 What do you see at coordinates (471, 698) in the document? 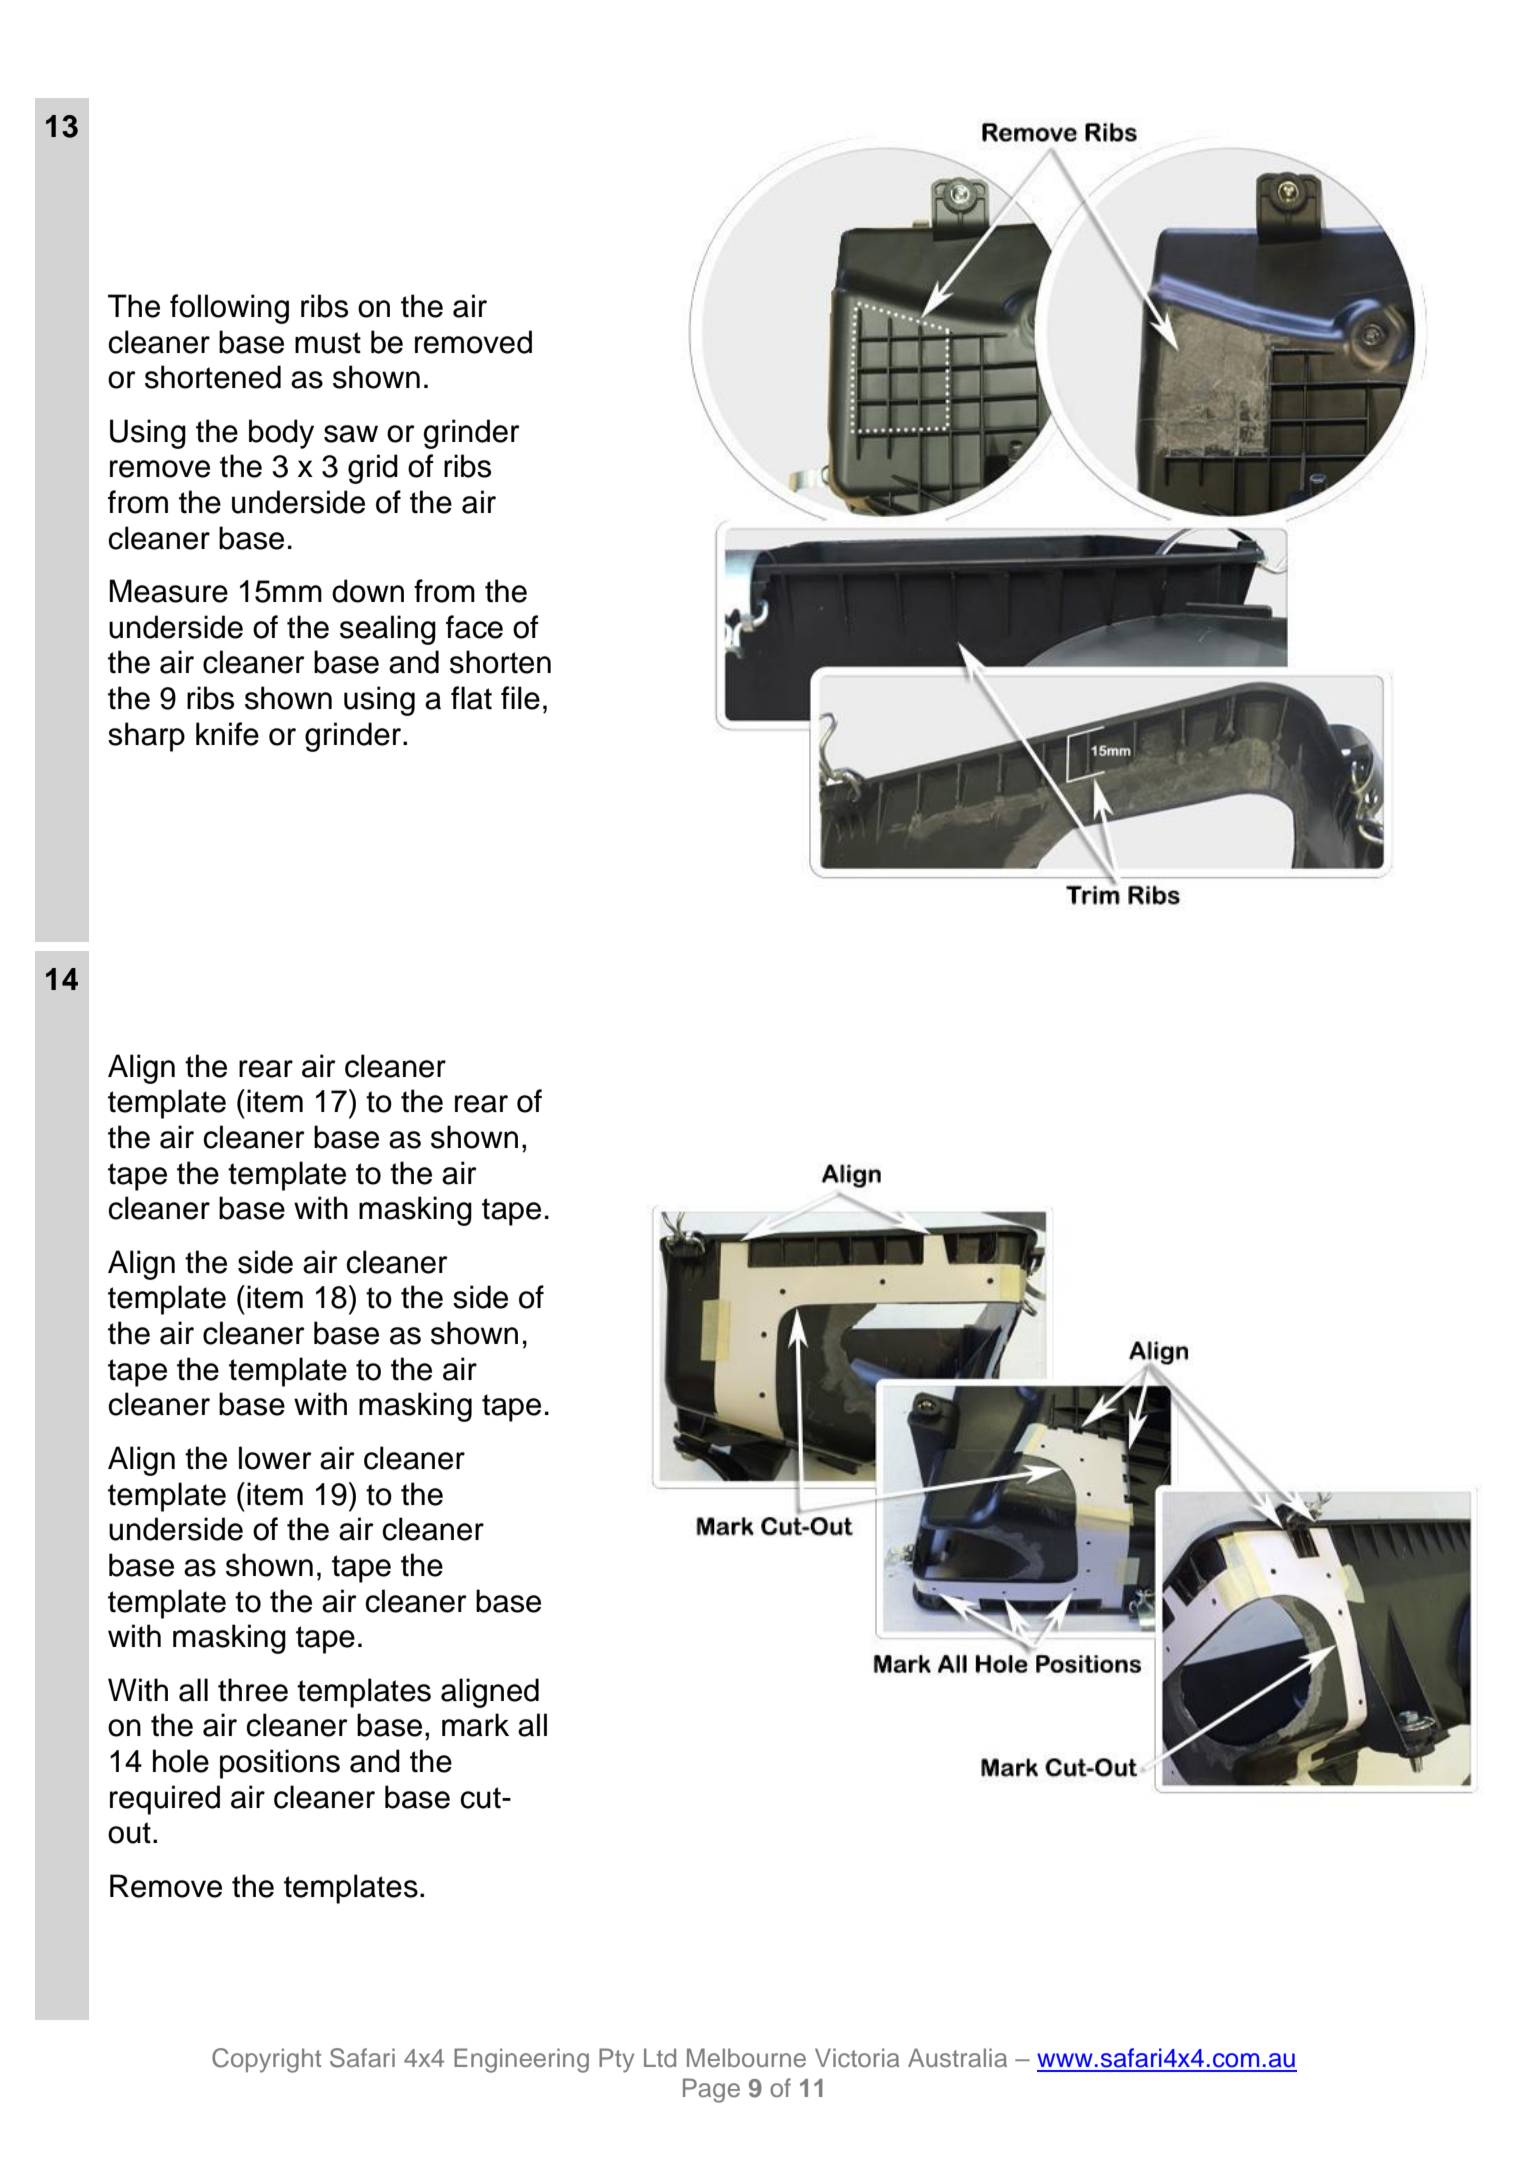
I see `flat` at bounding box center [471, 698].
